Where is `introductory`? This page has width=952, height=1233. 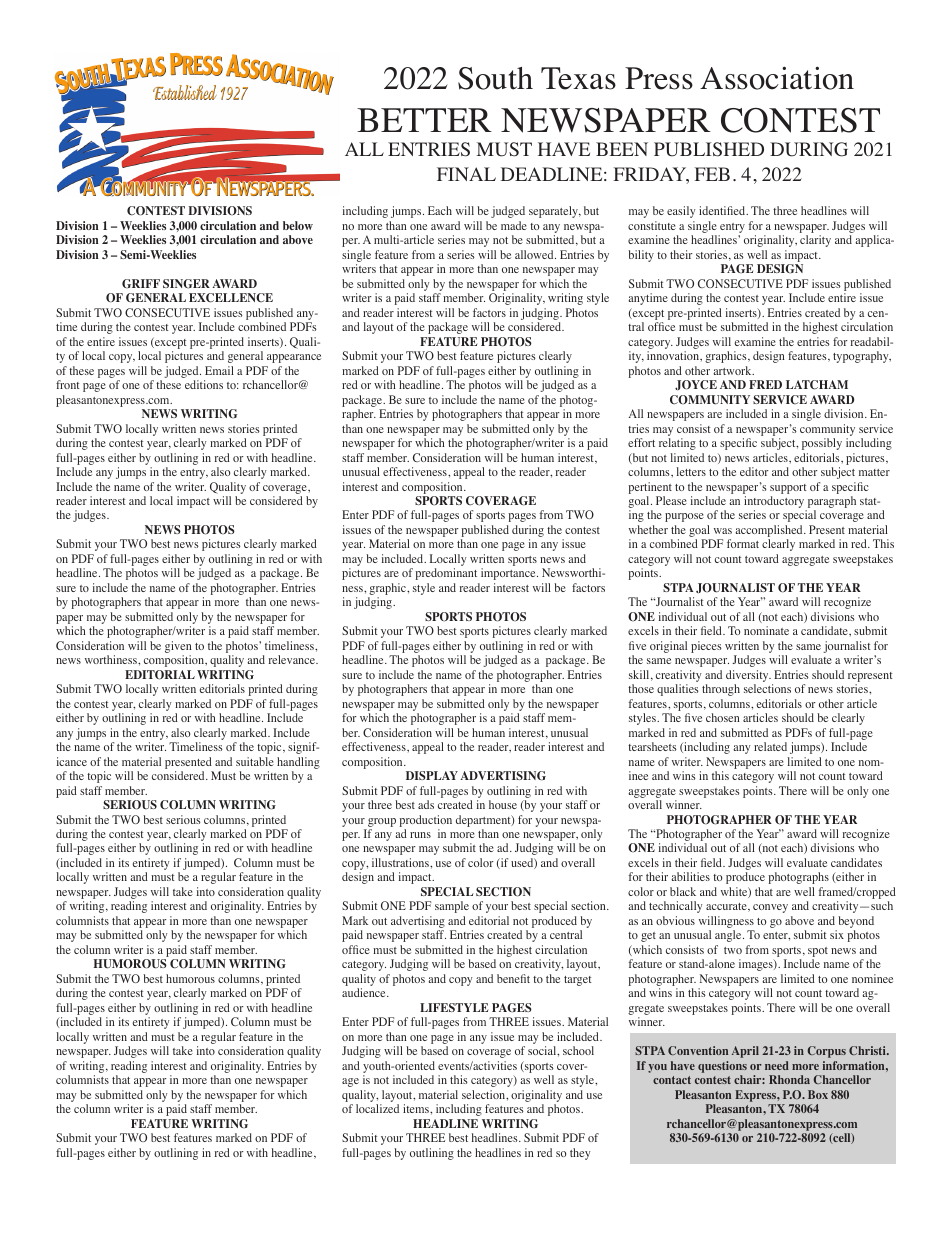 introductory is located at coordinates (775, 503).
